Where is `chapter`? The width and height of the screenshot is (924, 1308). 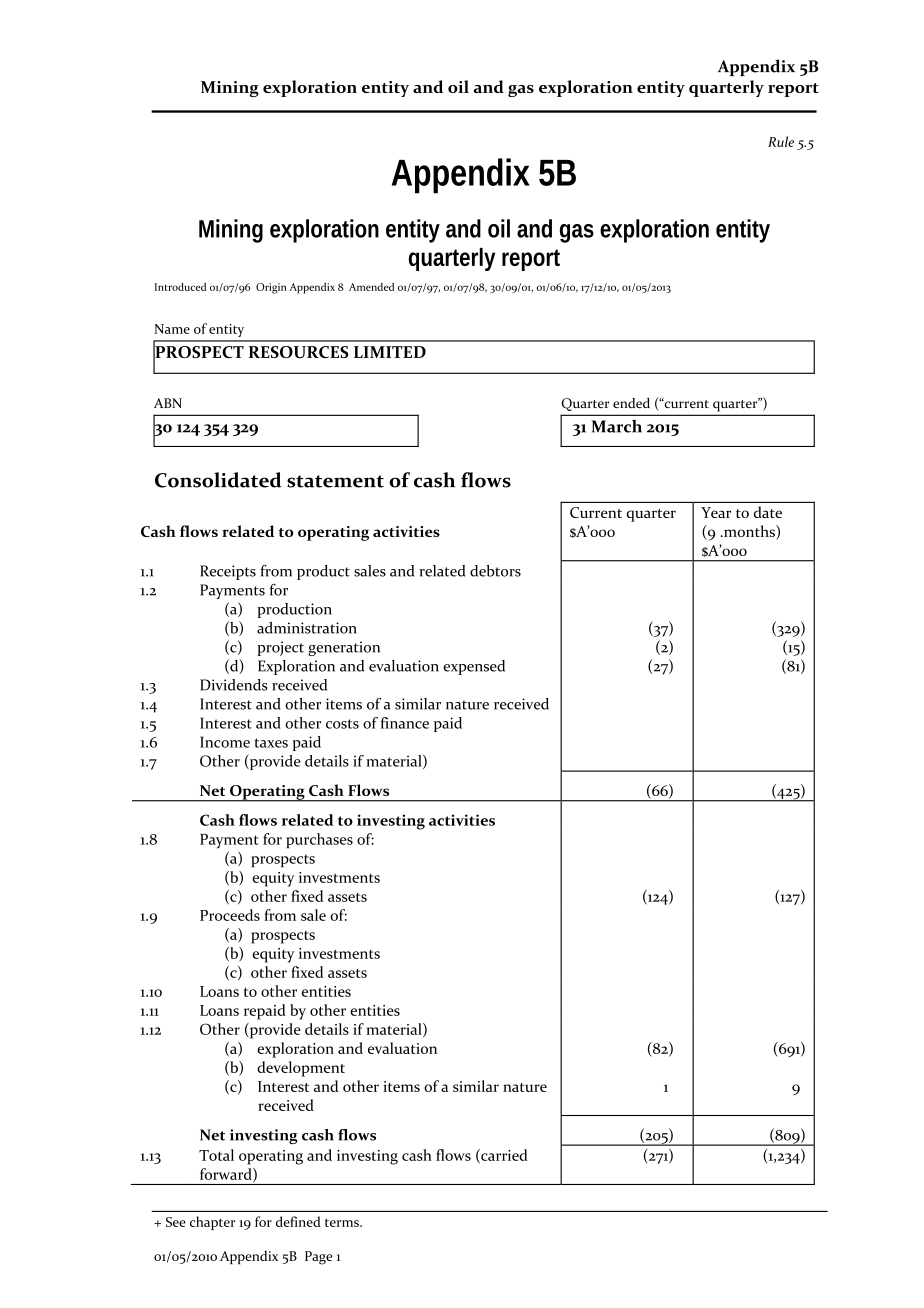 chapter is located at coordinates (212, 1223).
